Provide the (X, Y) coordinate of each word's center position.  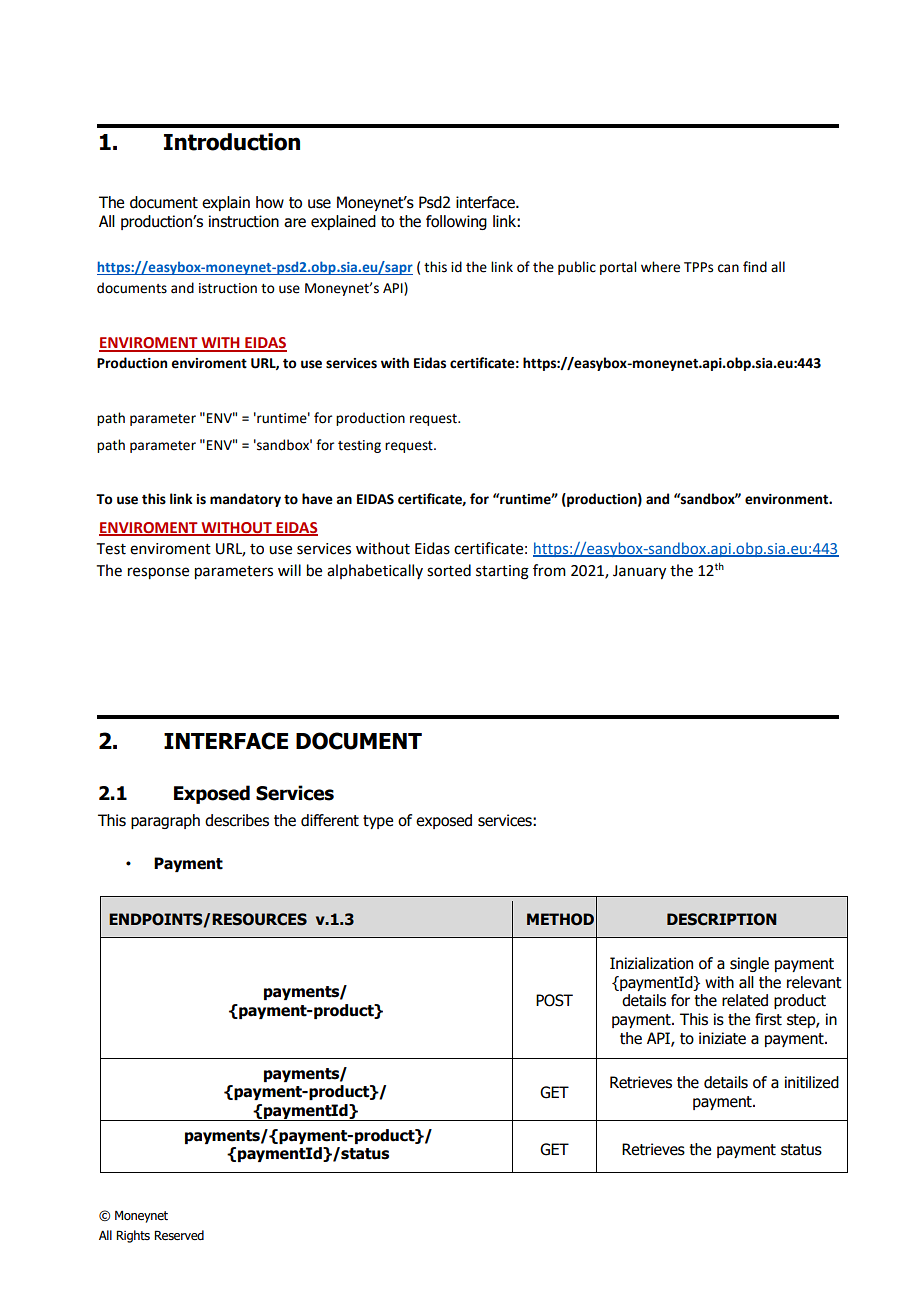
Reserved (179, 1235)
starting (502, 572)
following (456, 222)
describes (237, 820)
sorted (449, 570)
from (549, 570)
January (639, 572)
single (749, 964)
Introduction (232, 142)
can (728, 268)
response (158, 573)
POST (554, 1000)
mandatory (245, 500)
